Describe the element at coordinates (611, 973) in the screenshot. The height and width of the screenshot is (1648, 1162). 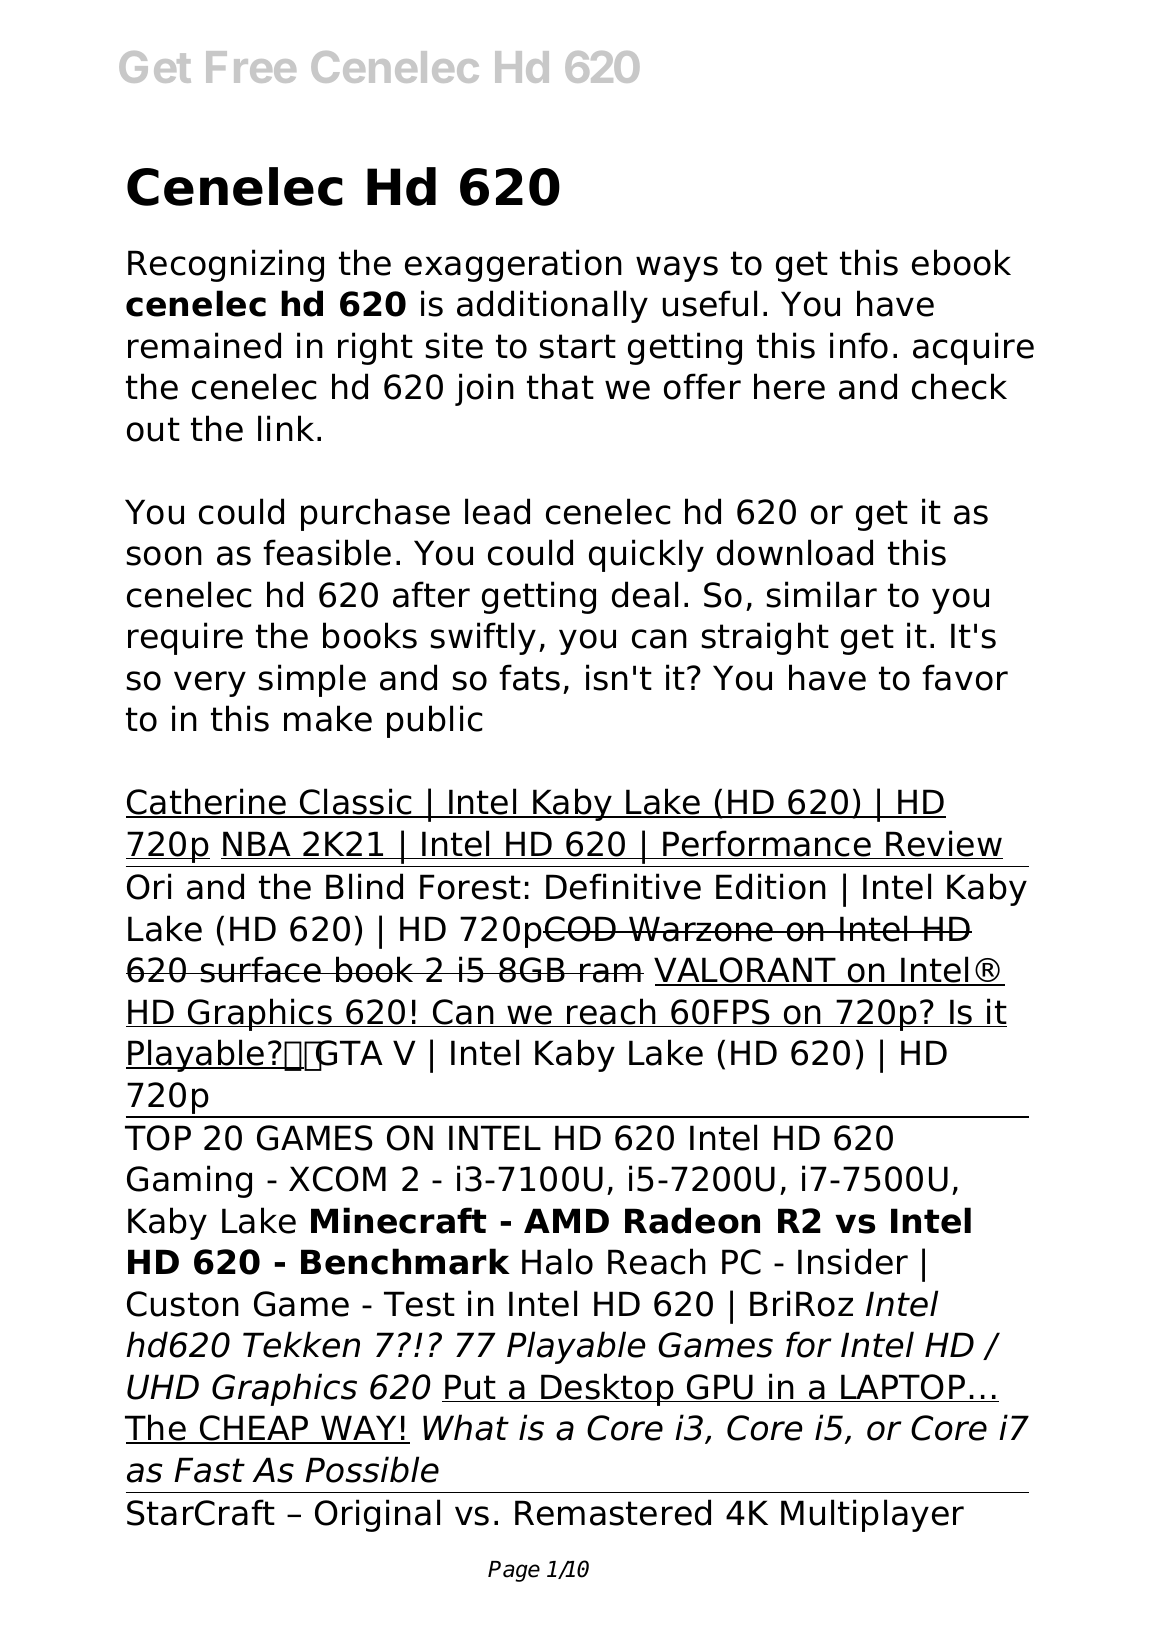
I see `ram` at that location.
